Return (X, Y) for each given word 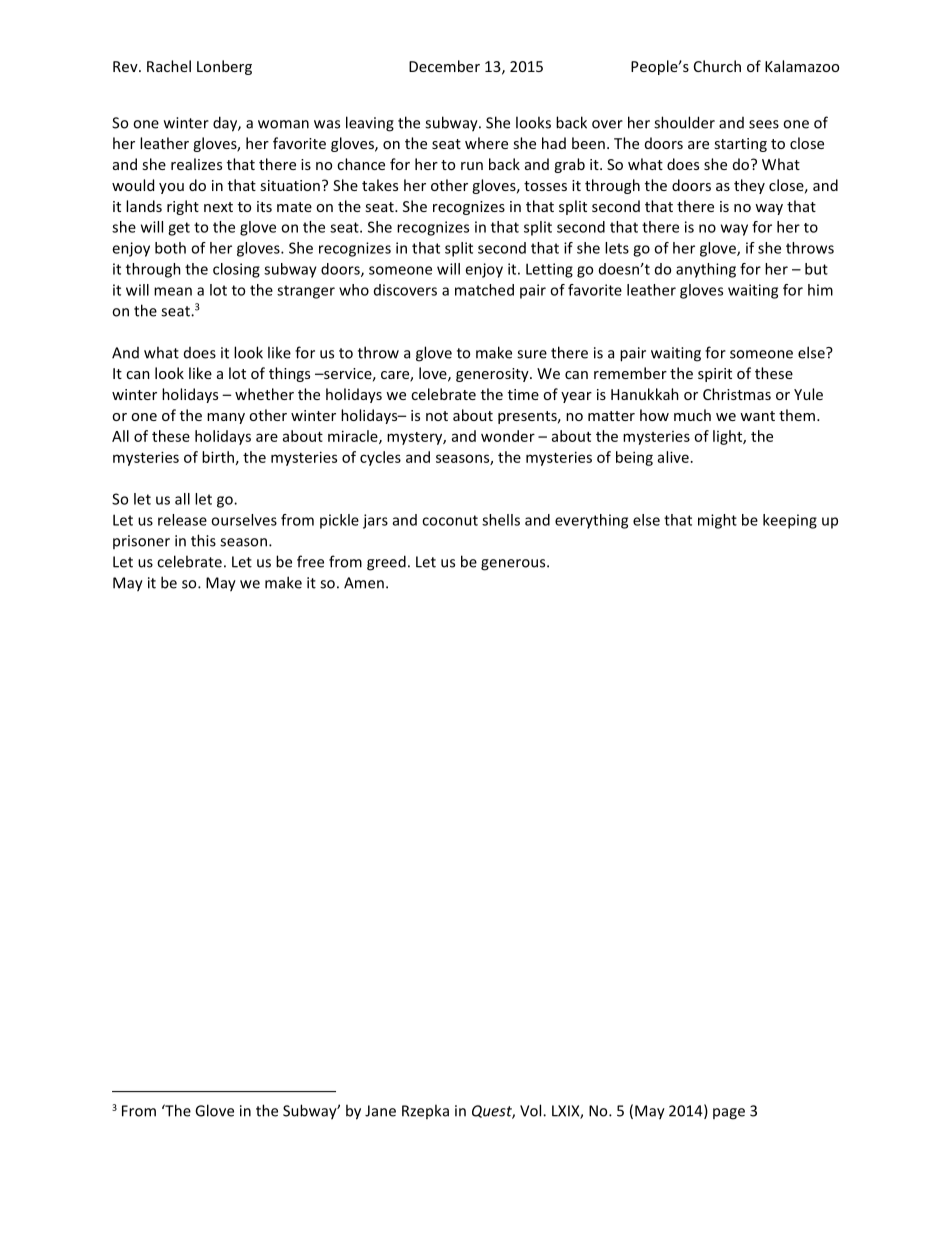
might (717, 521)
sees (764, 124)
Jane (380, 1111)
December (444, 66)
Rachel (169, 66)
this (203, 540)
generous (514, 565)
